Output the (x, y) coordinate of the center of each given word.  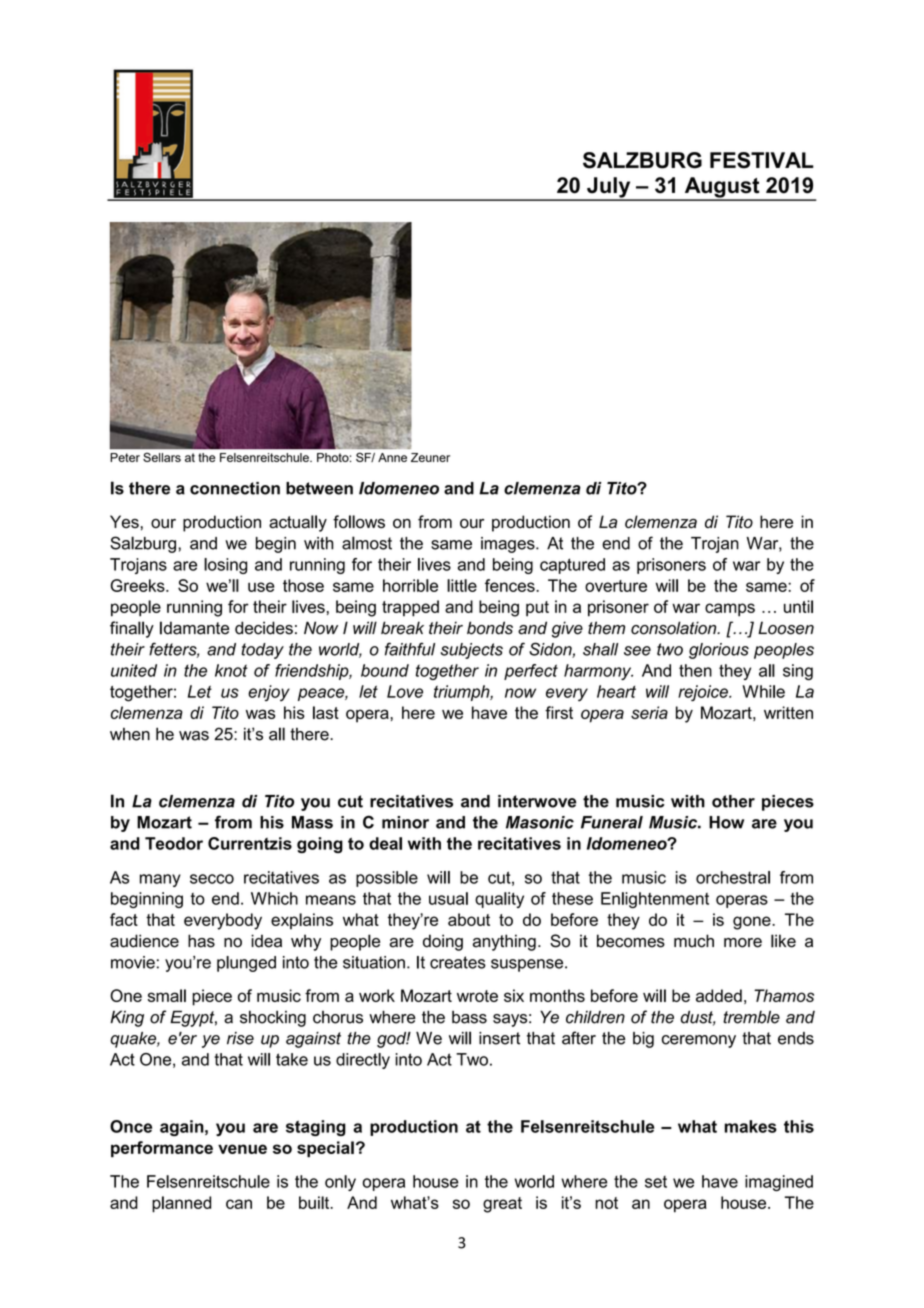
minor (405, 822)
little (462, 585)
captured (572, 566)
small (167, 995)
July (609, 188)
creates (458, 962)
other (733, 801)
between (319, 488)
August (722, 188)
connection (235, 488)
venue (242, 1149)
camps (730, 610)
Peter (125, 457)
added (719, 995)
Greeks (138, 585)
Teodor (174, 843)
